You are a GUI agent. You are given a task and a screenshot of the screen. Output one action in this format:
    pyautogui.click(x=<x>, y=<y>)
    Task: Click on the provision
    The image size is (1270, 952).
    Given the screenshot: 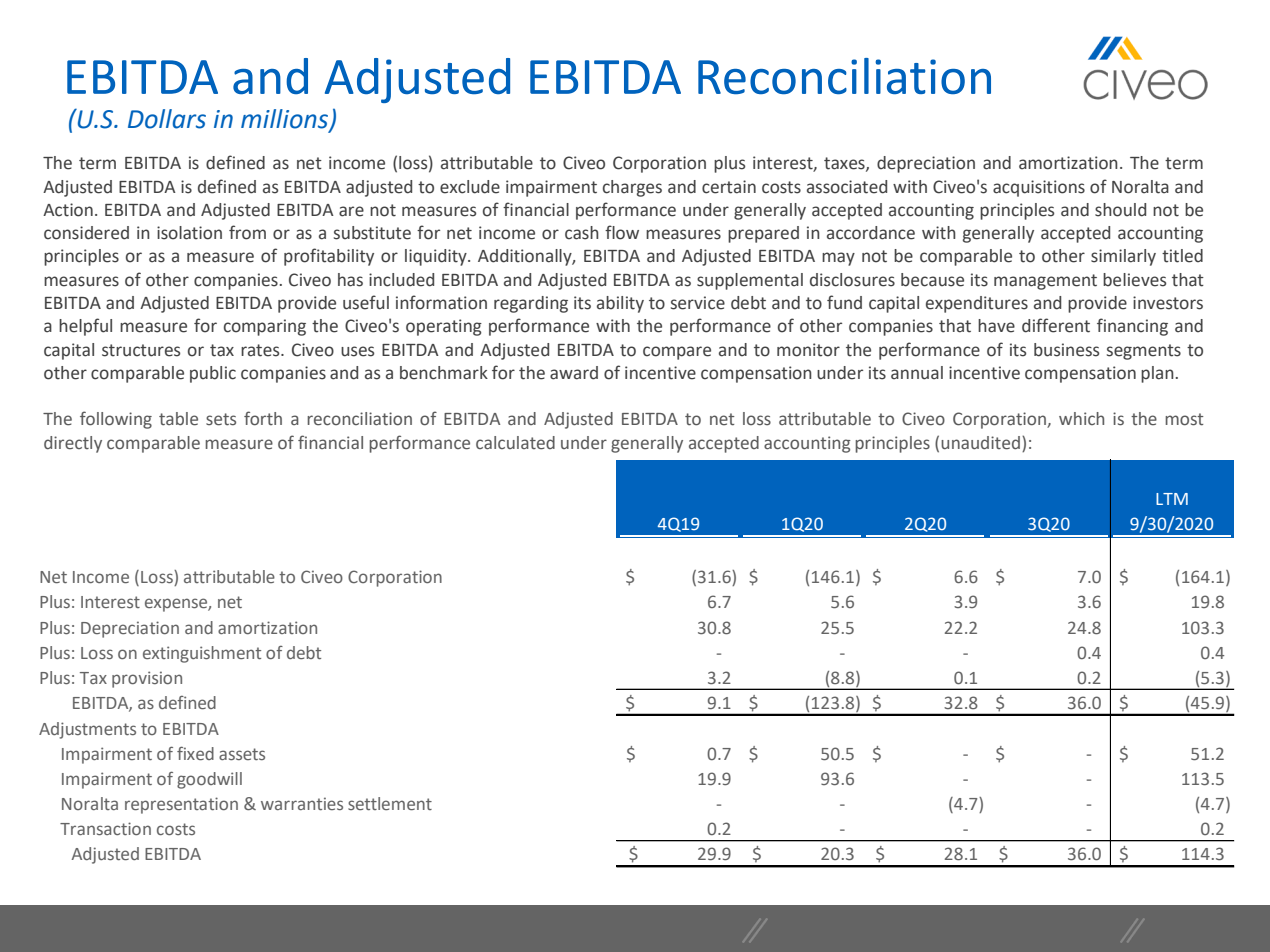 What is the action you would take?
    pyautogui.click(x=147, y=679)
